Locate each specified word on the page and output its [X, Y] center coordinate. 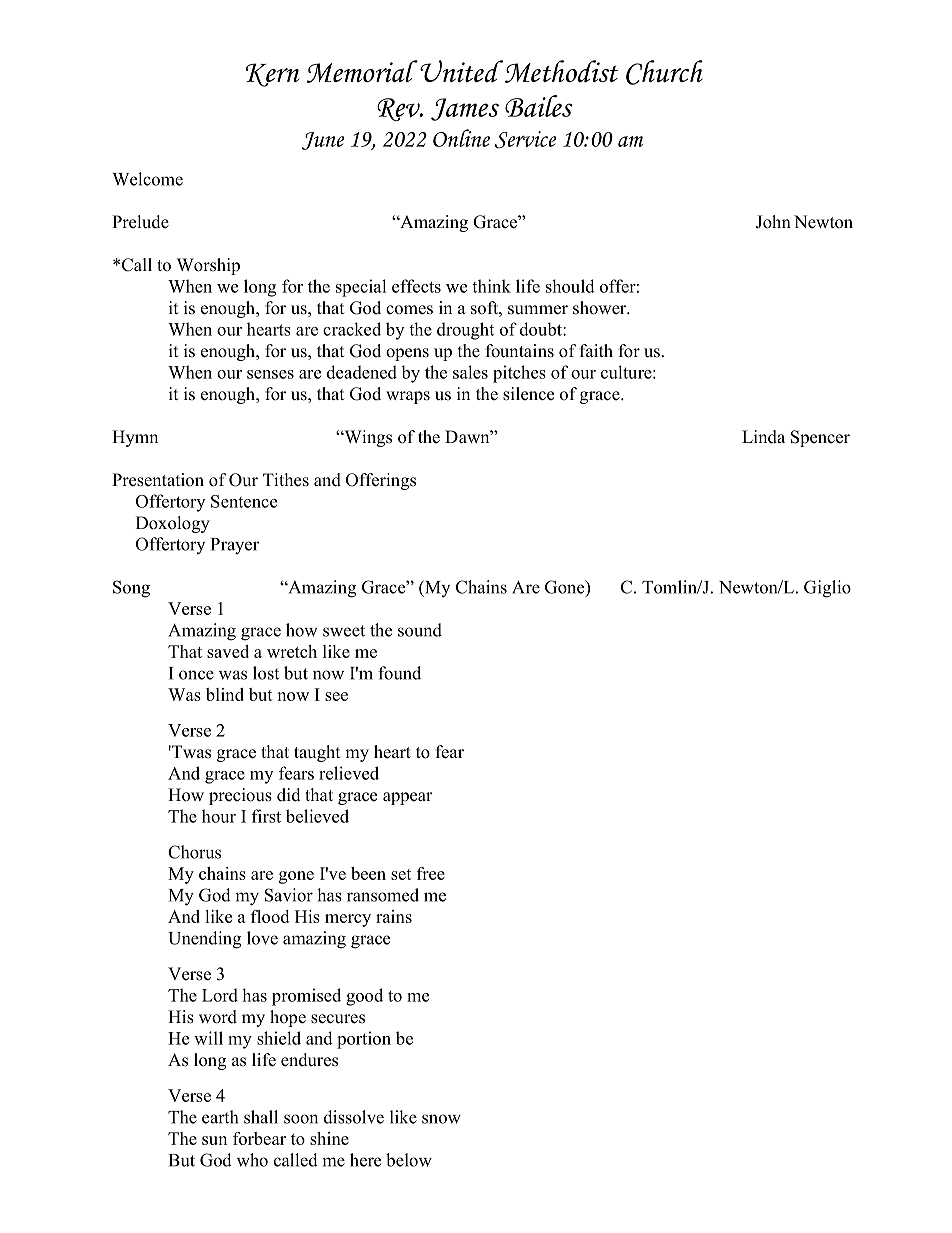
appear [408, 798]
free [431, 873]
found [399, 673]
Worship [208, 266]
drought [465, 331]
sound [420, 630]
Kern [273, 75]
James [465, 109]
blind [225, 694]
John [773, 222]
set [401, 874]
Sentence [244, 501]
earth [220, 1117]
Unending [204, 940]
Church [664, 72]
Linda [763, 437]
